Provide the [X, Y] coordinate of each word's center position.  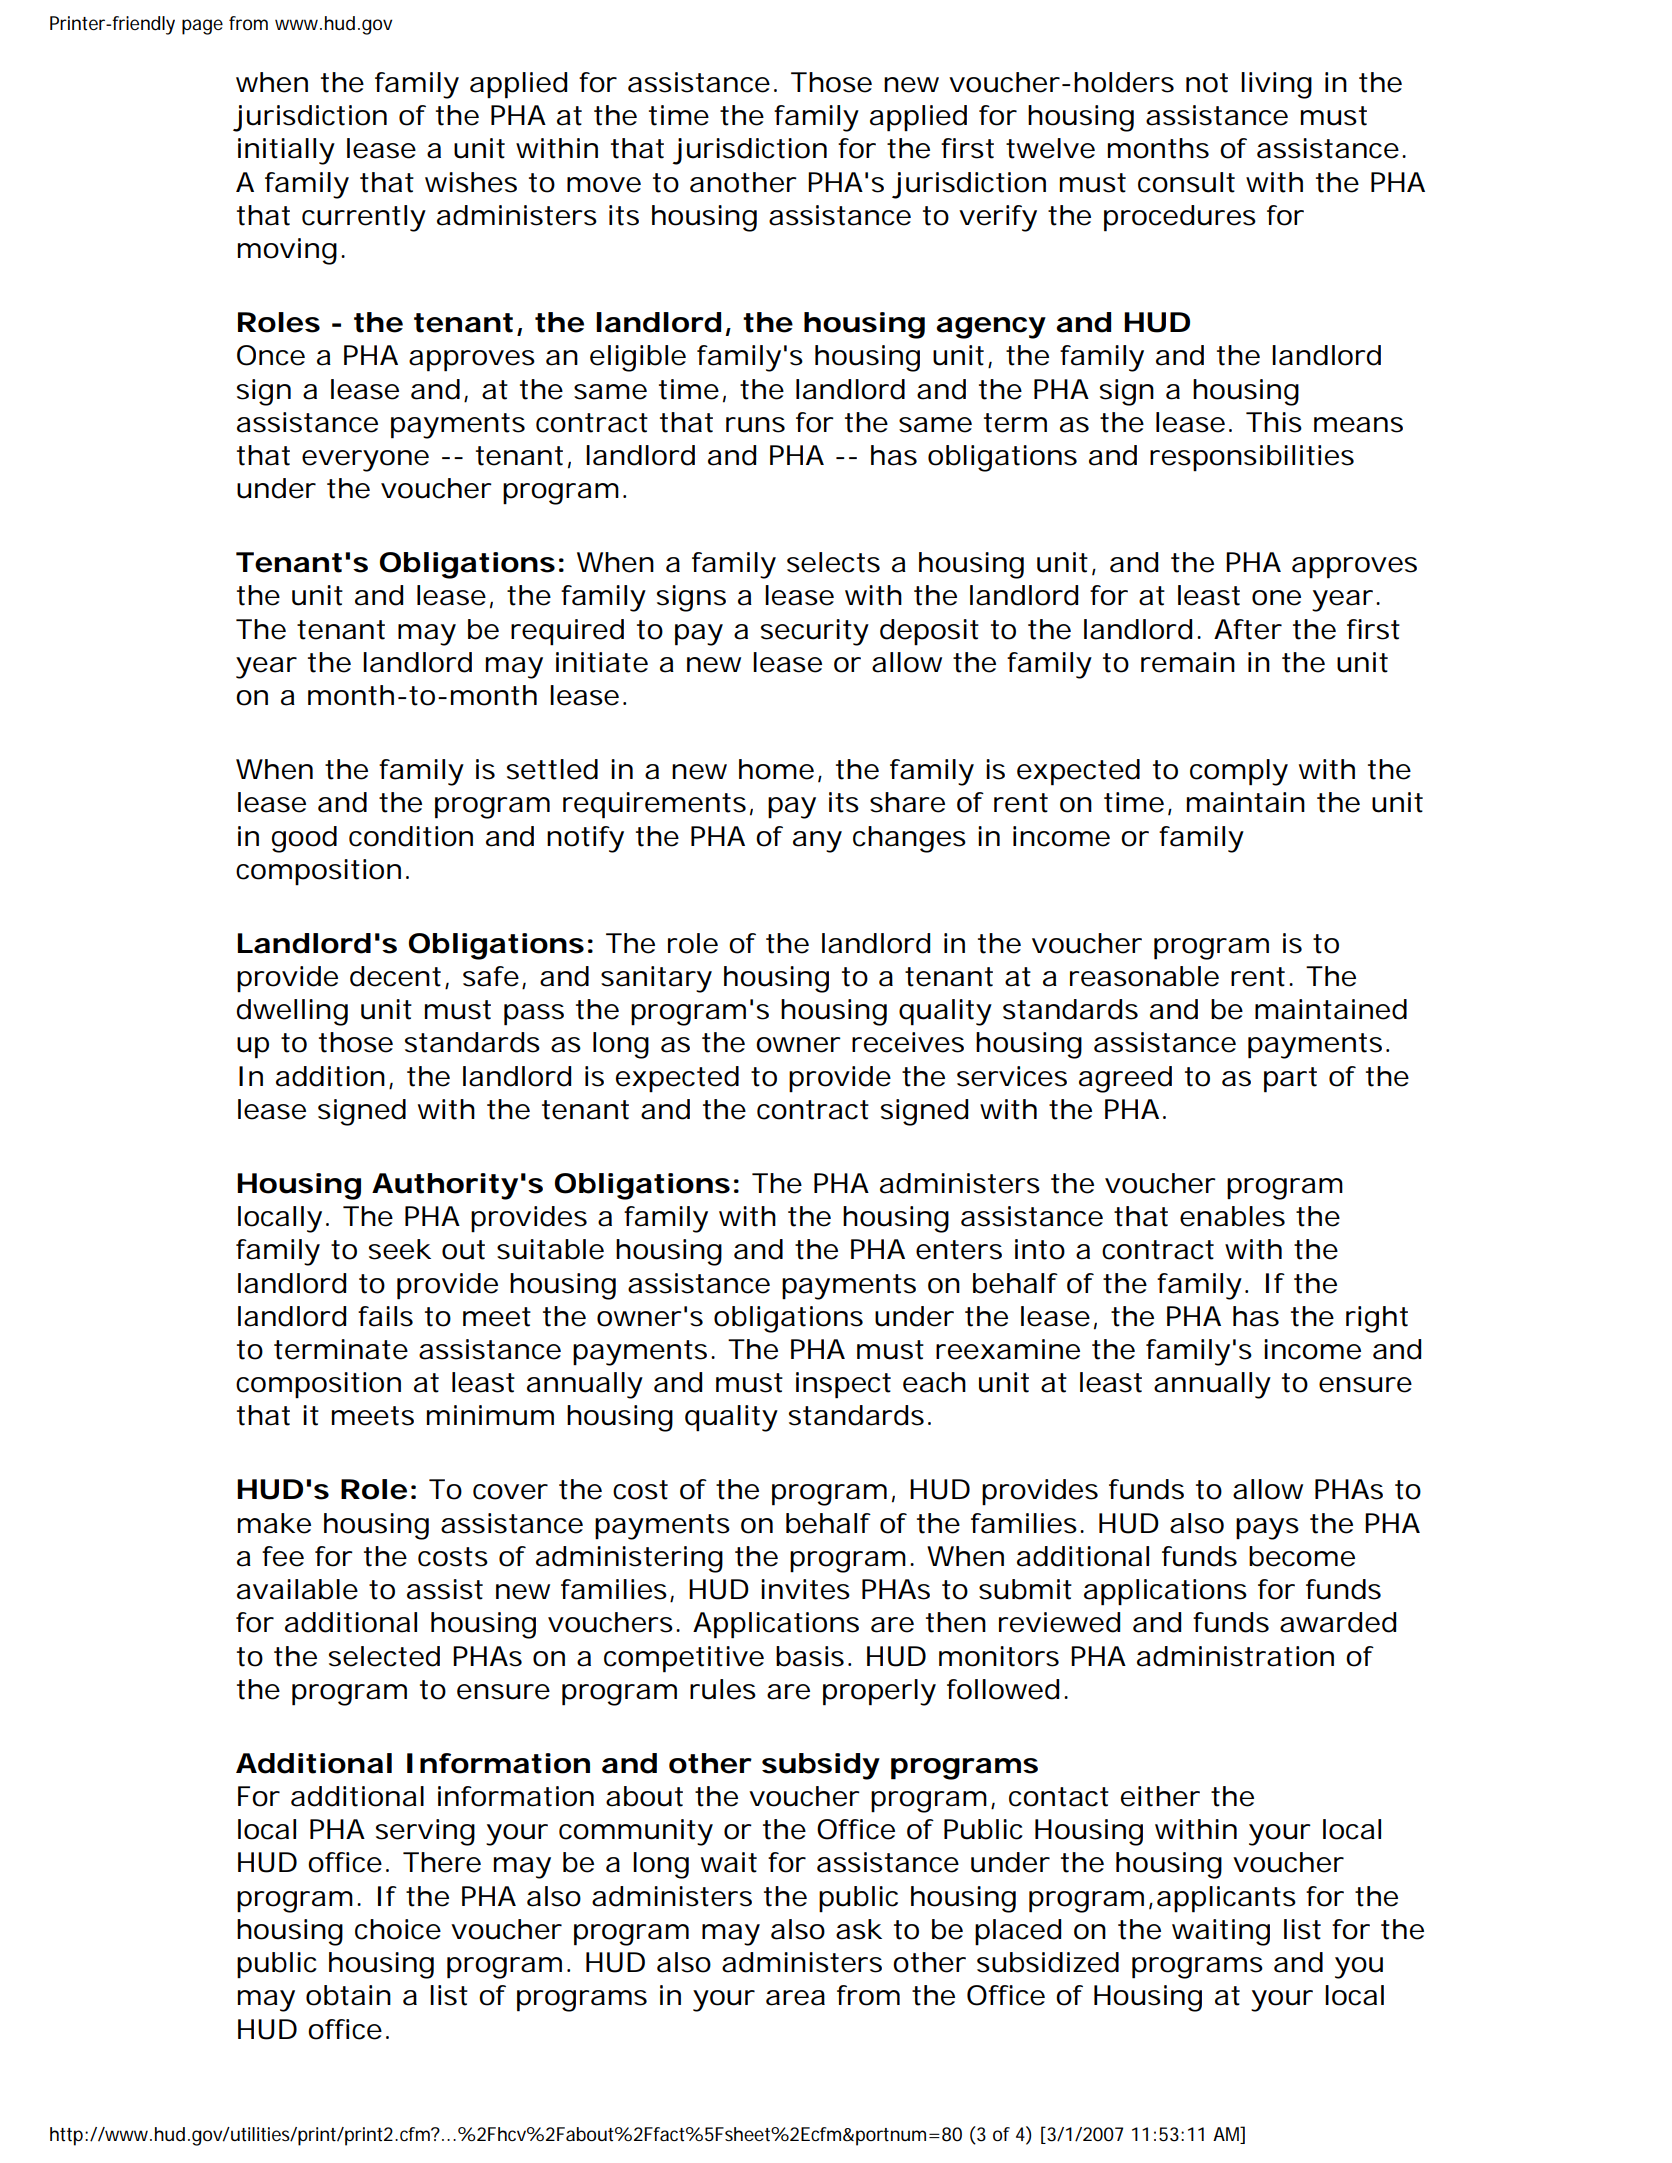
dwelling [292, 1012]
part [1290, 1080]
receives [908, 1042]
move [604, 185]
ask [859, 1929]
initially [286, 151]
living [1276, 85]
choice [398, 1929]
